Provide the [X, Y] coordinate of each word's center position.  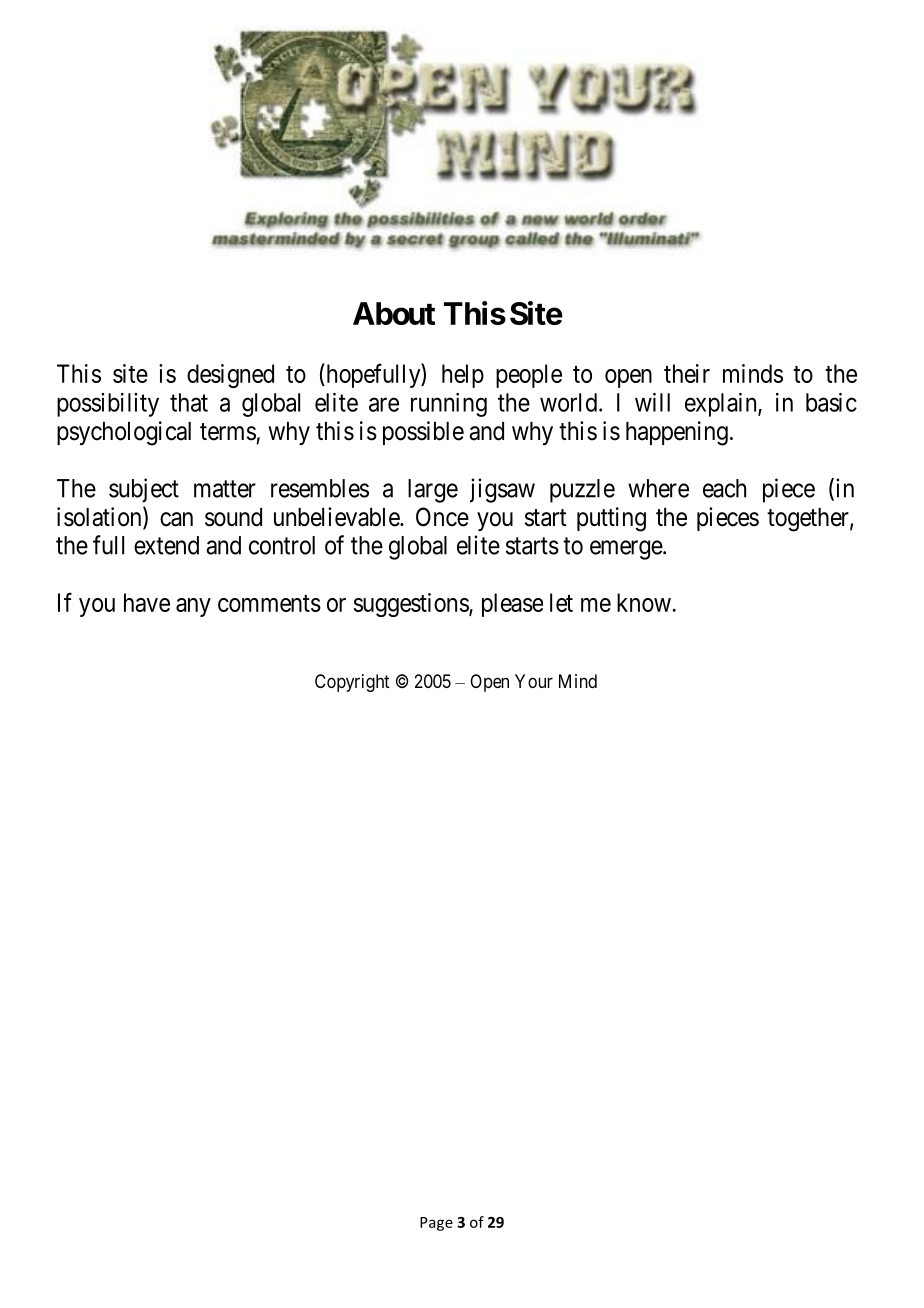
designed [230, 376]
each [724, 488]
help [463, 376]
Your [534, 681]
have [147, 602]
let [561, 602]
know [644, 602]
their [687, 373]
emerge [627, 550]
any [193, 607]
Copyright [352, 683]
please [512, 605]
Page [436, 1224]
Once [442, 517]
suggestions [412, 605]
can [176, 519]
